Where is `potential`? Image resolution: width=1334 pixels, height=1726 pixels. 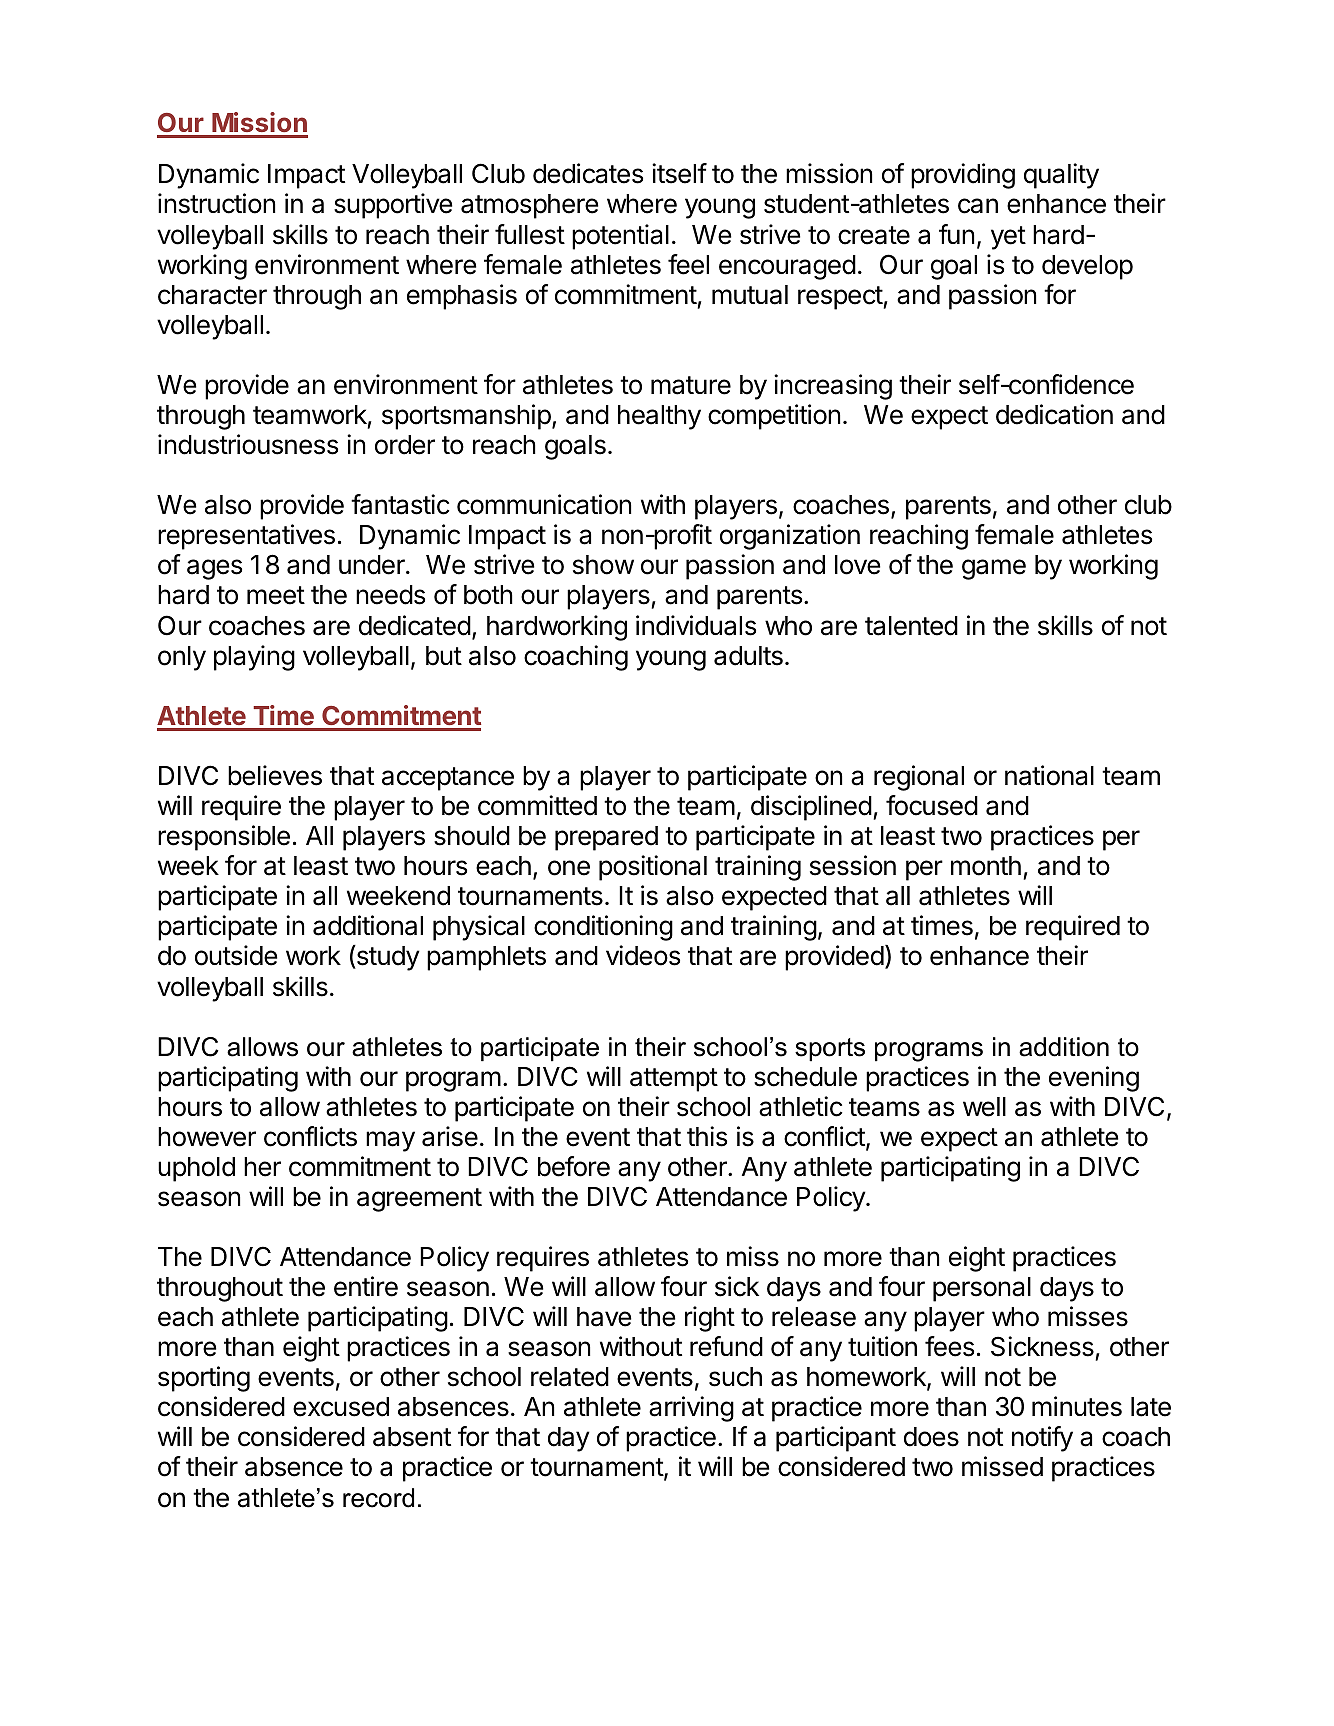
potential is located at coordinates (620, 237).
